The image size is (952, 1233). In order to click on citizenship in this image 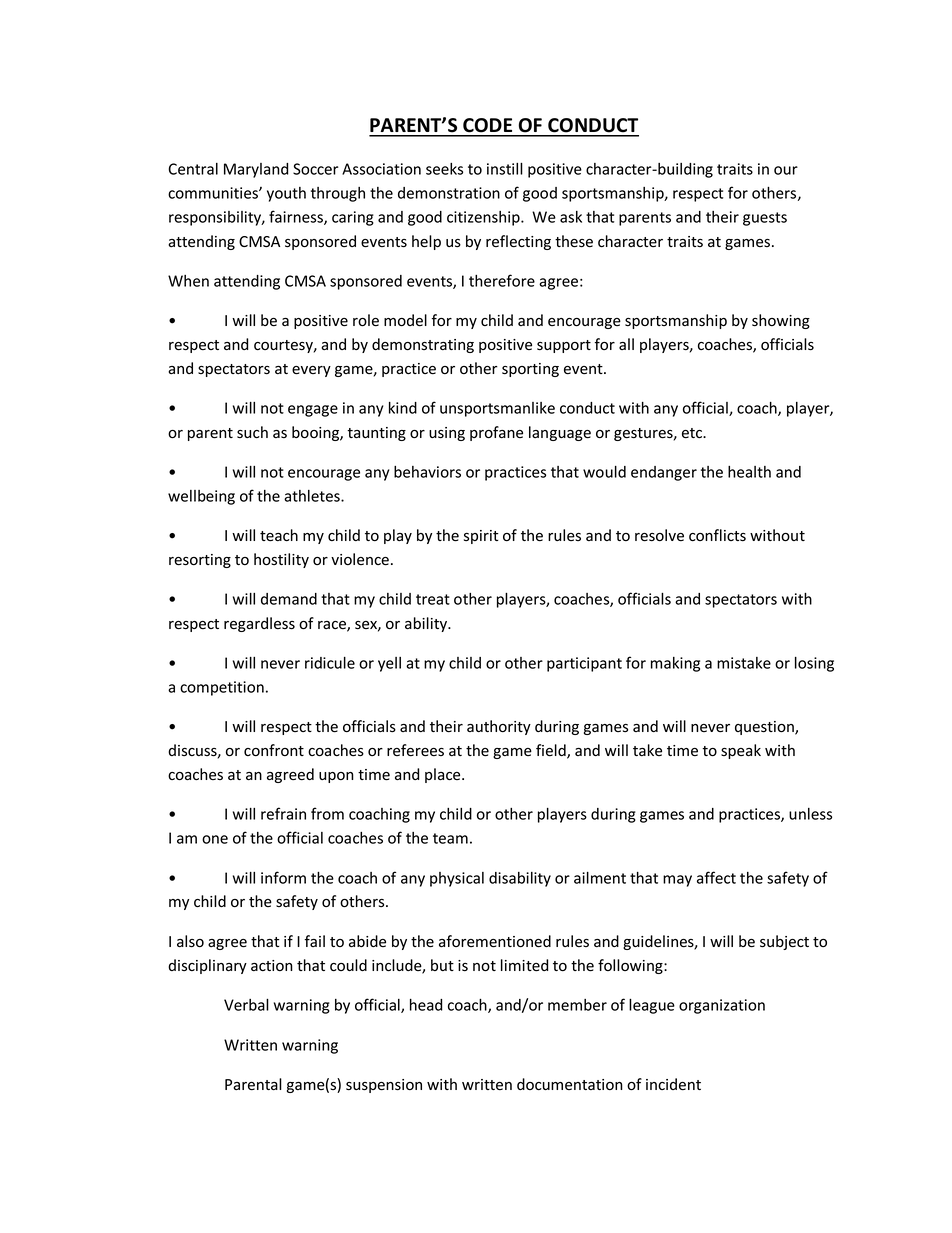, I will do `click(484, 218)`.
